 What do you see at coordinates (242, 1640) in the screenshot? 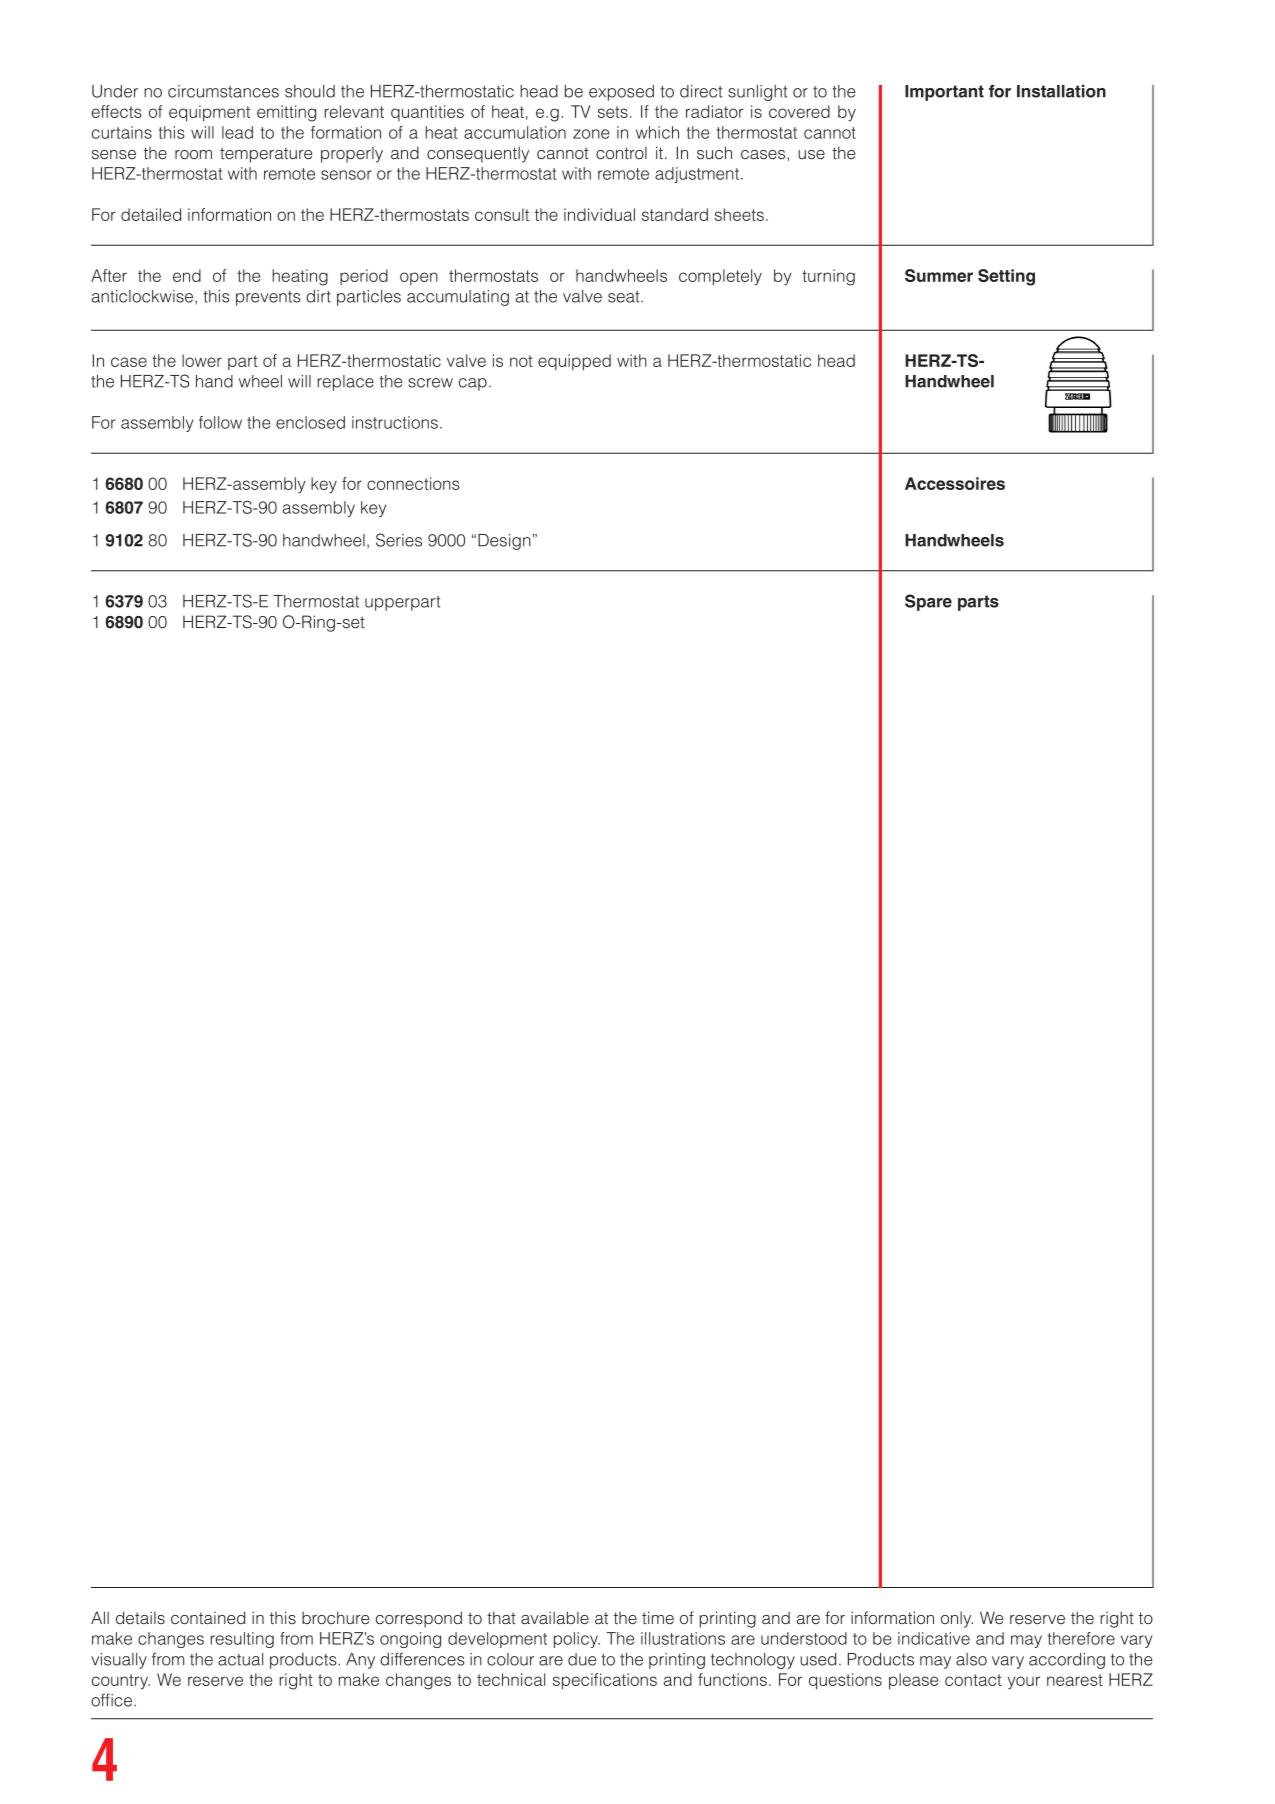
I see `resulting` at bounding box center [242, 1640].
